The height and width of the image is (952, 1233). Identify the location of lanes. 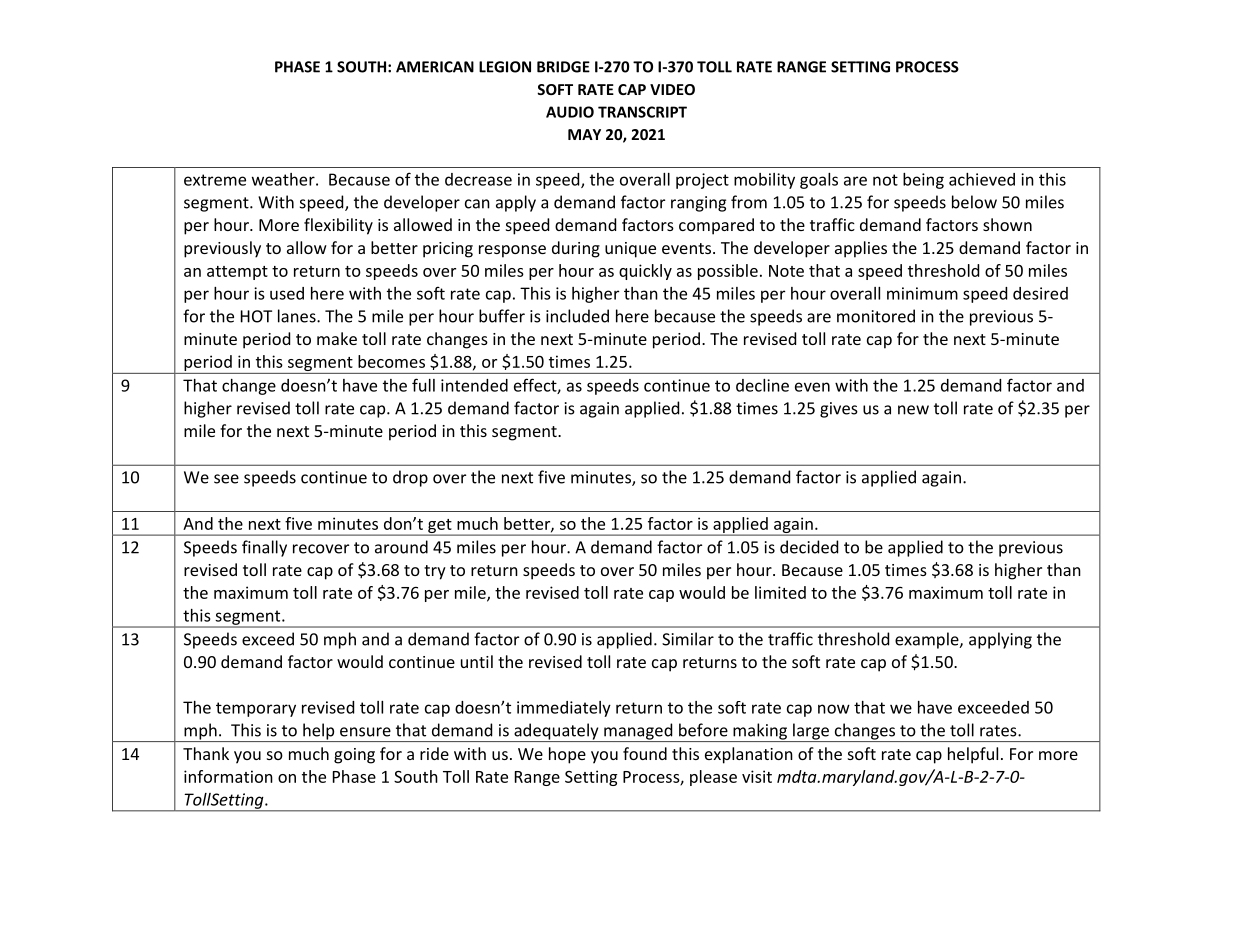
(298, 316).
